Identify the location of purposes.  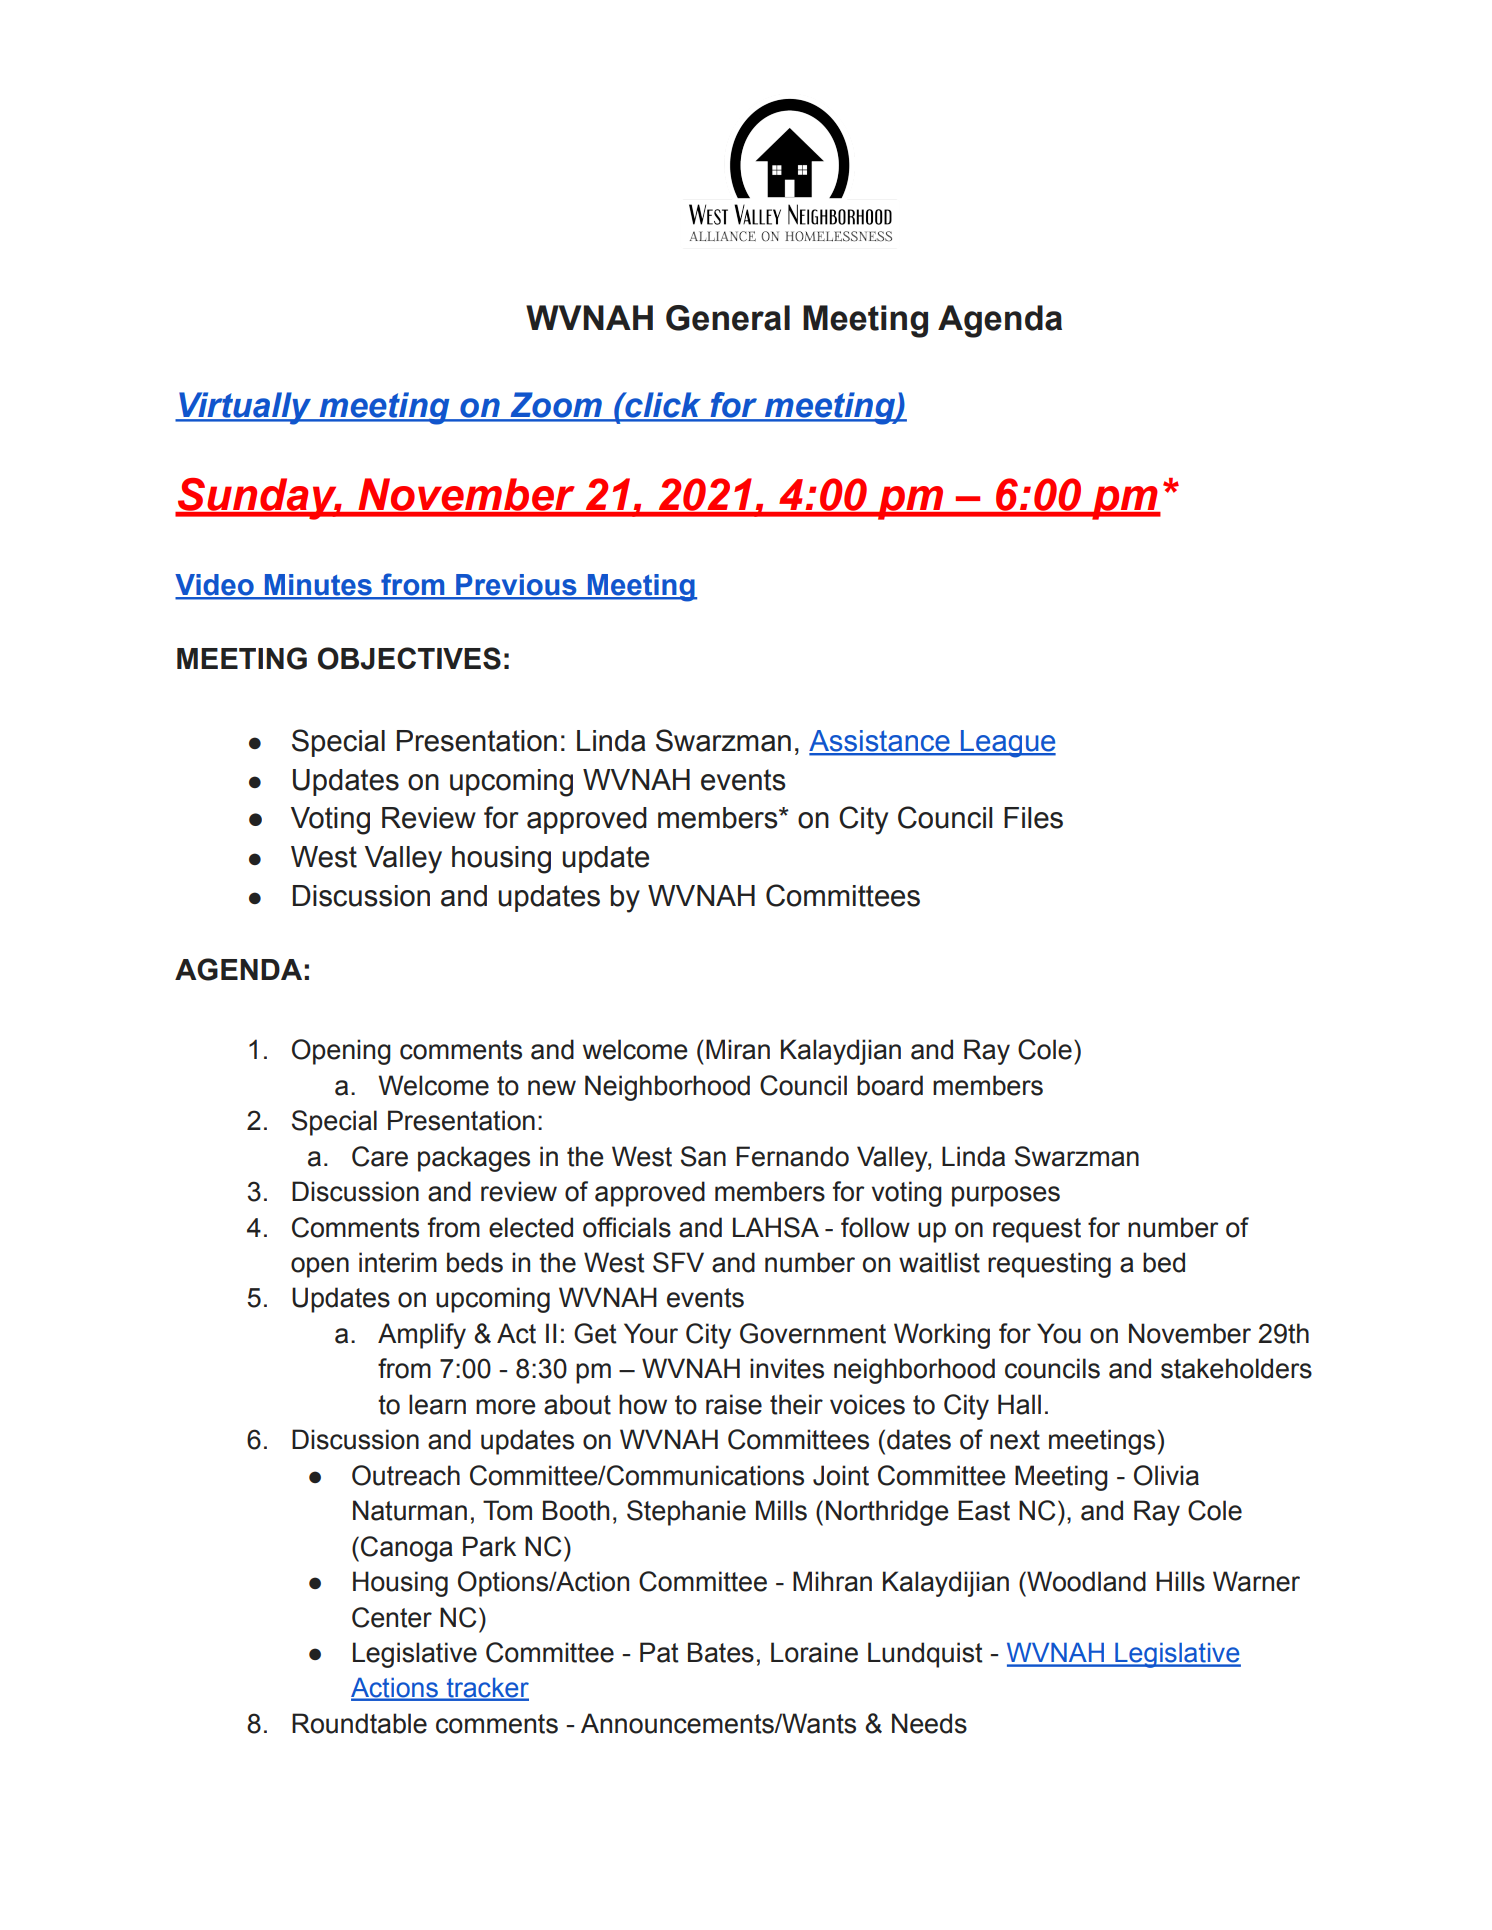
(1006, 1196).
